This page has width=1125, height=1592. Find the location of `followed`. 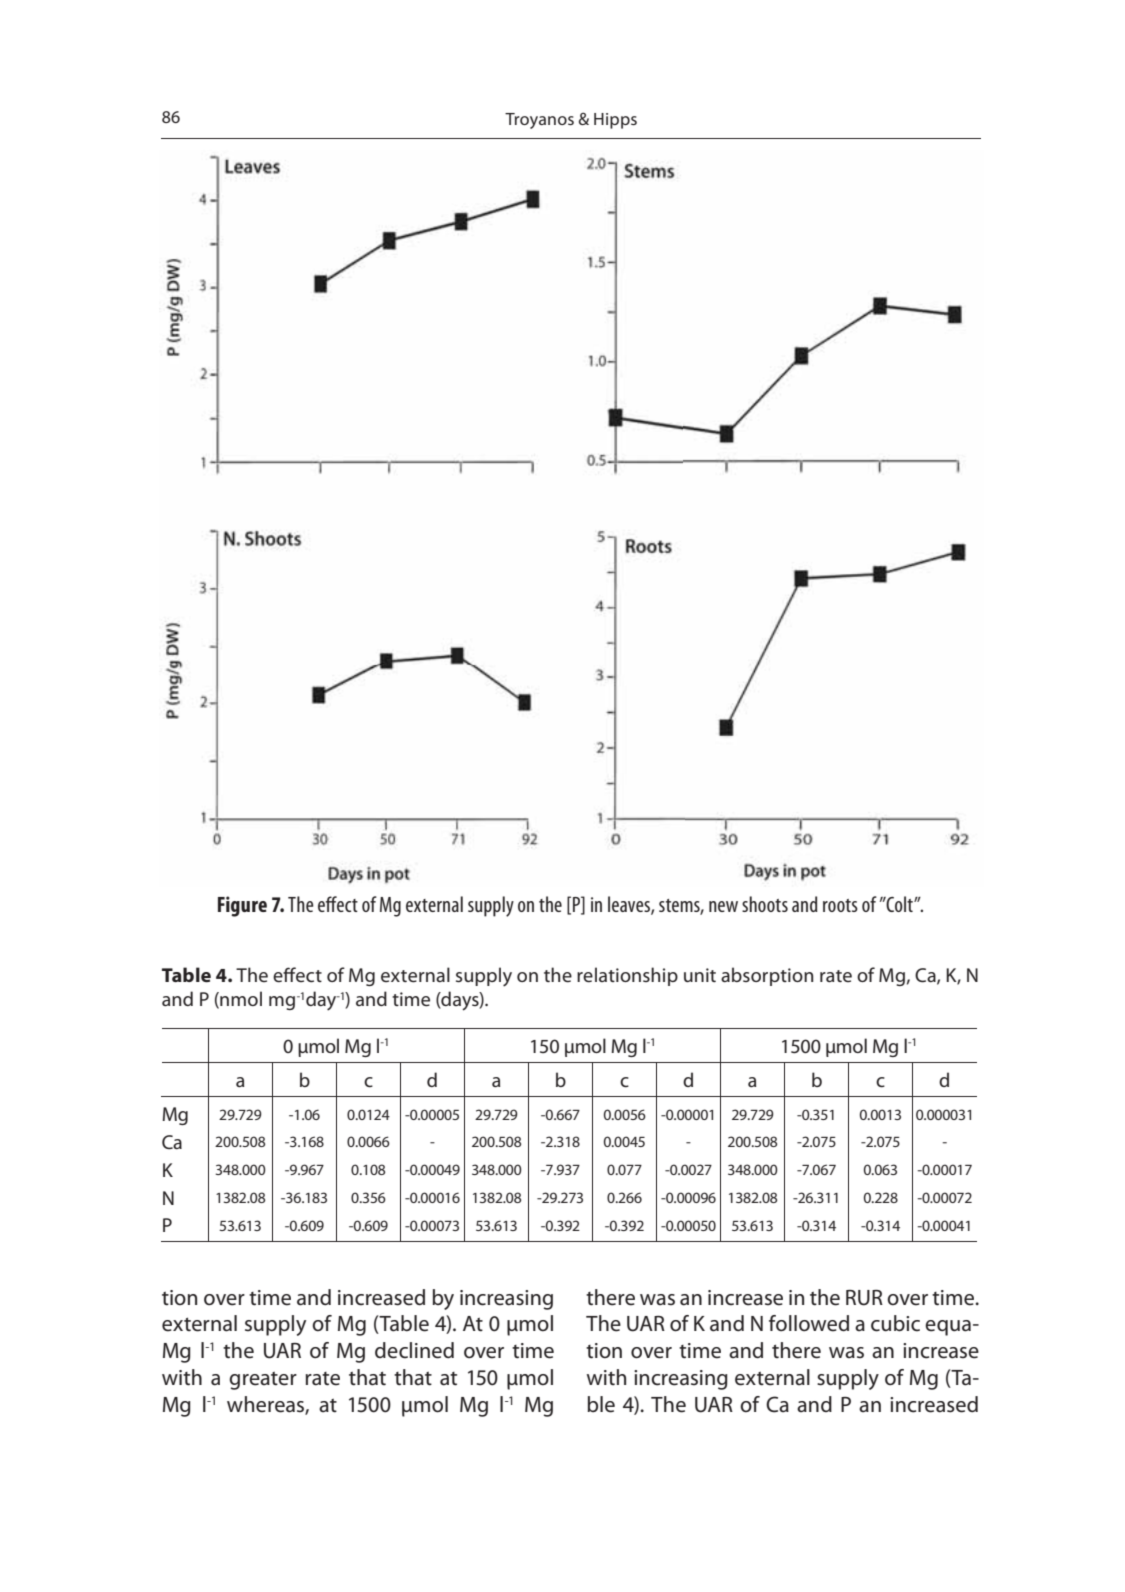

followed is located at coordinates (809, 1323).
